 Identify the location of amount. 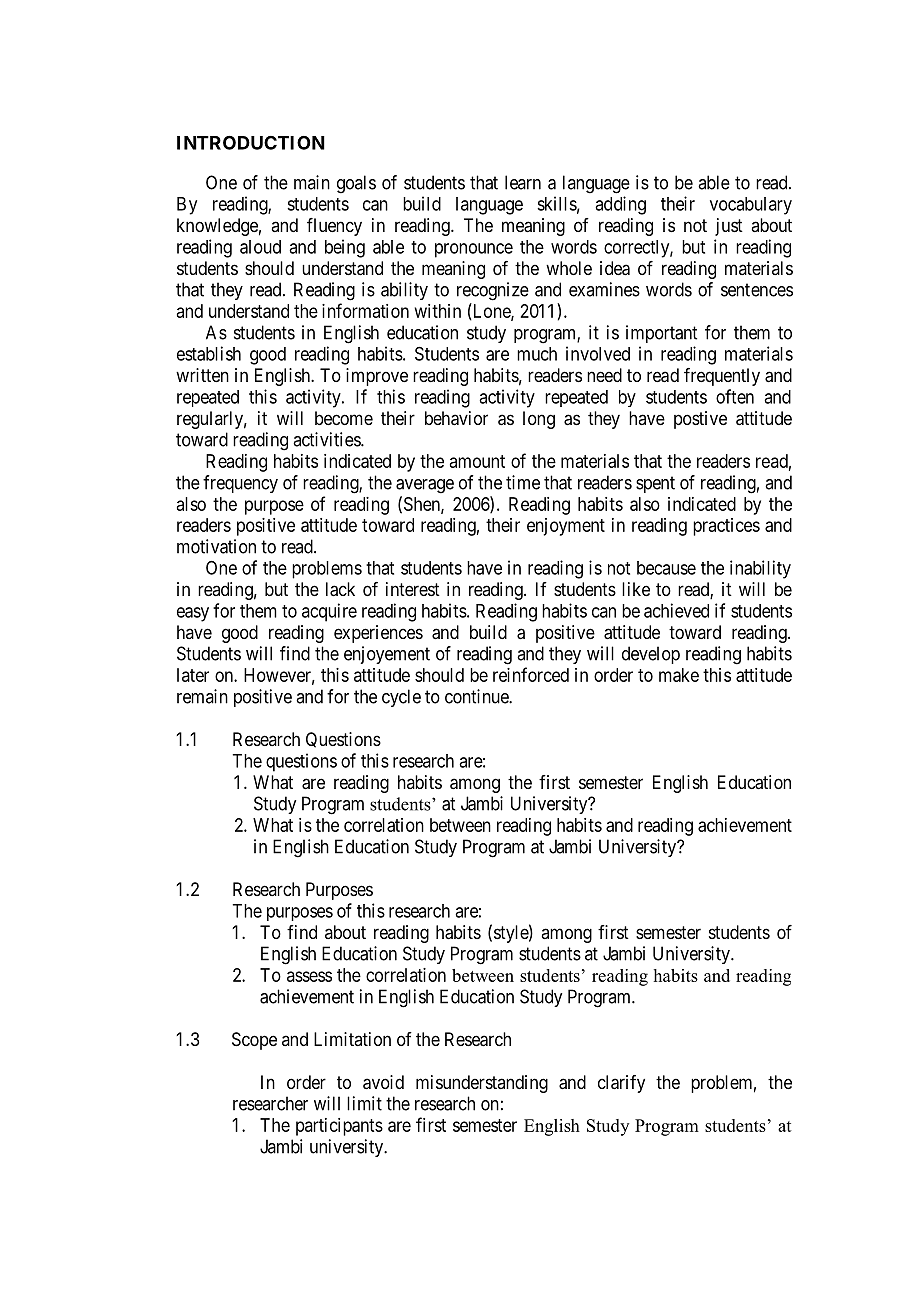
(477, 461).
